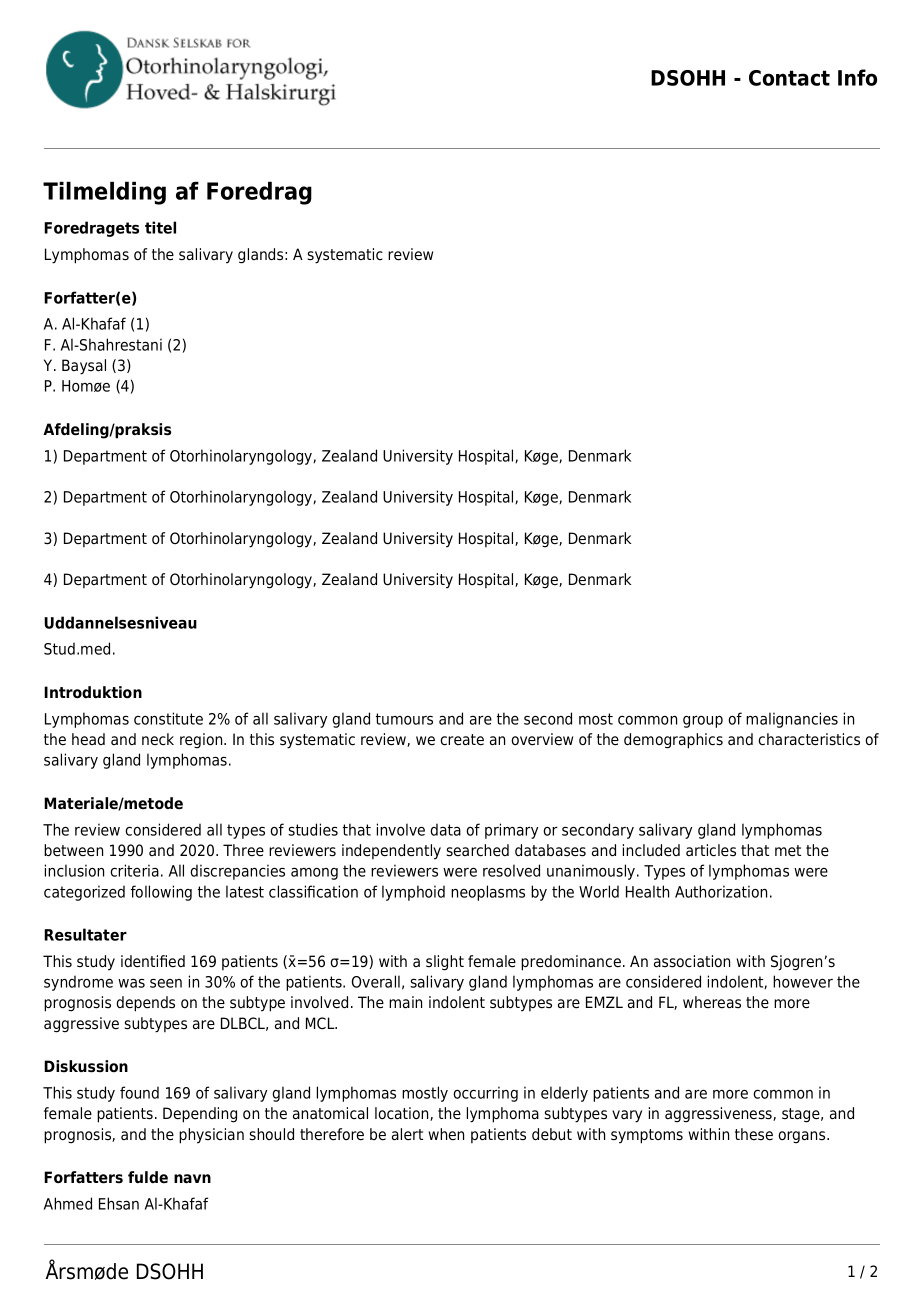 The width and height of the screenshot is (924, 1308). What do you see at coordinates (404, 719) in the screenshot?
I see `tumours` at bounding box center [404, 719].
